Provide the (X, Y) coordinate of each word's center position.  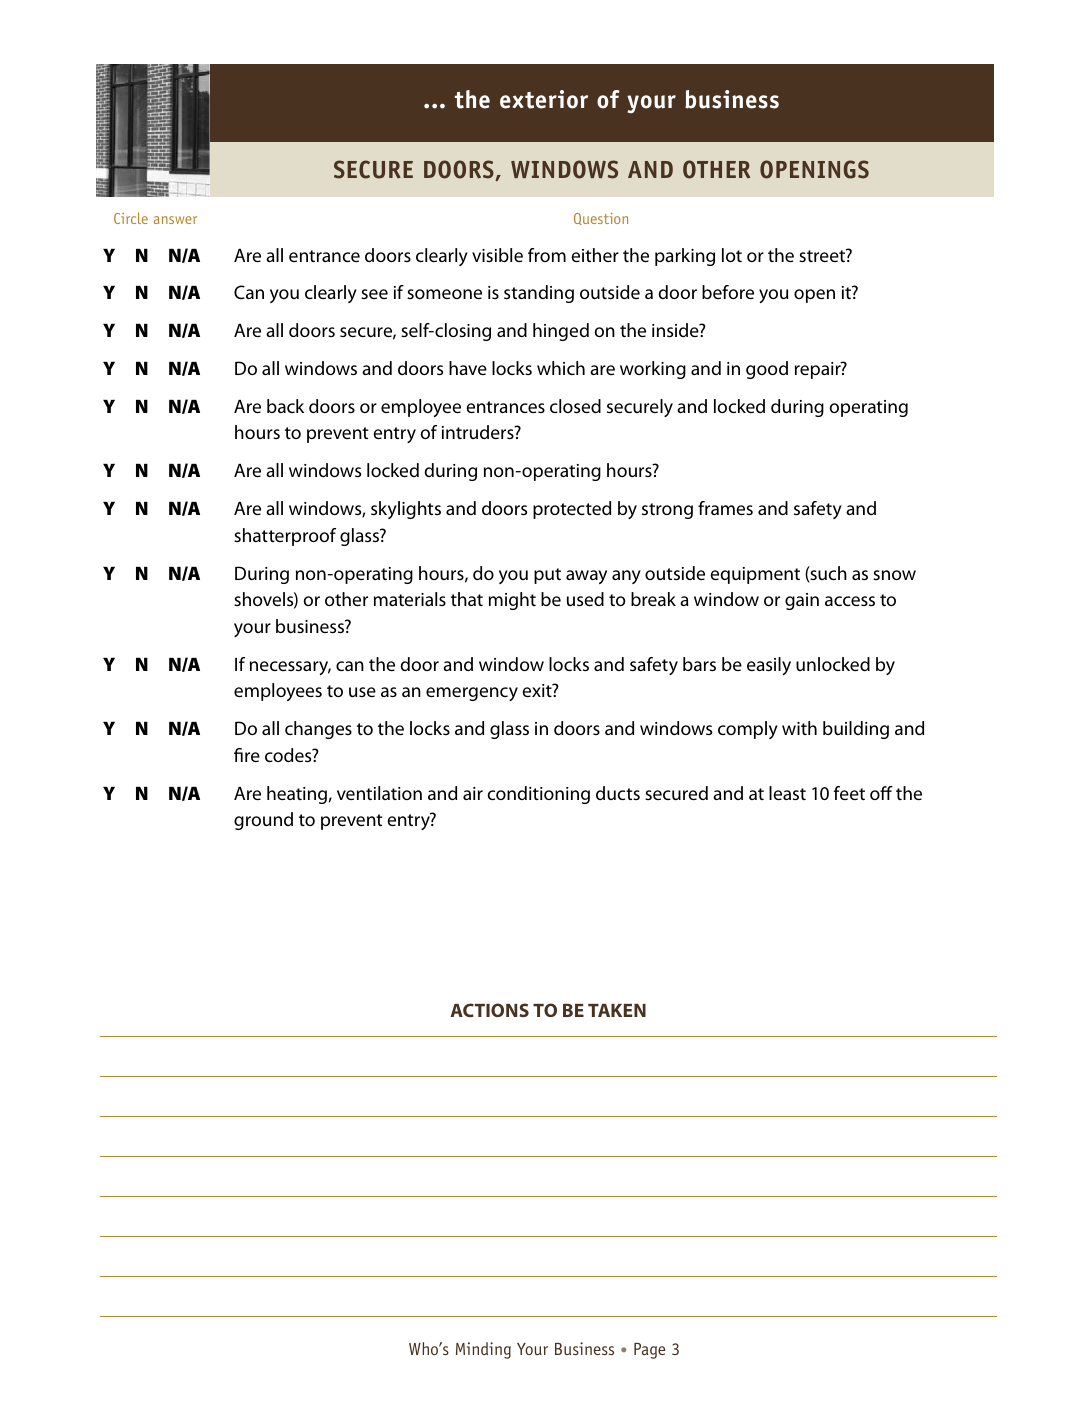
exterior (544, 99)
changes (318, 730)
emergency (472, 694)
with (799, 728)
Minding (483, 1350)
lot (732, 255)
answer (175, 220)
